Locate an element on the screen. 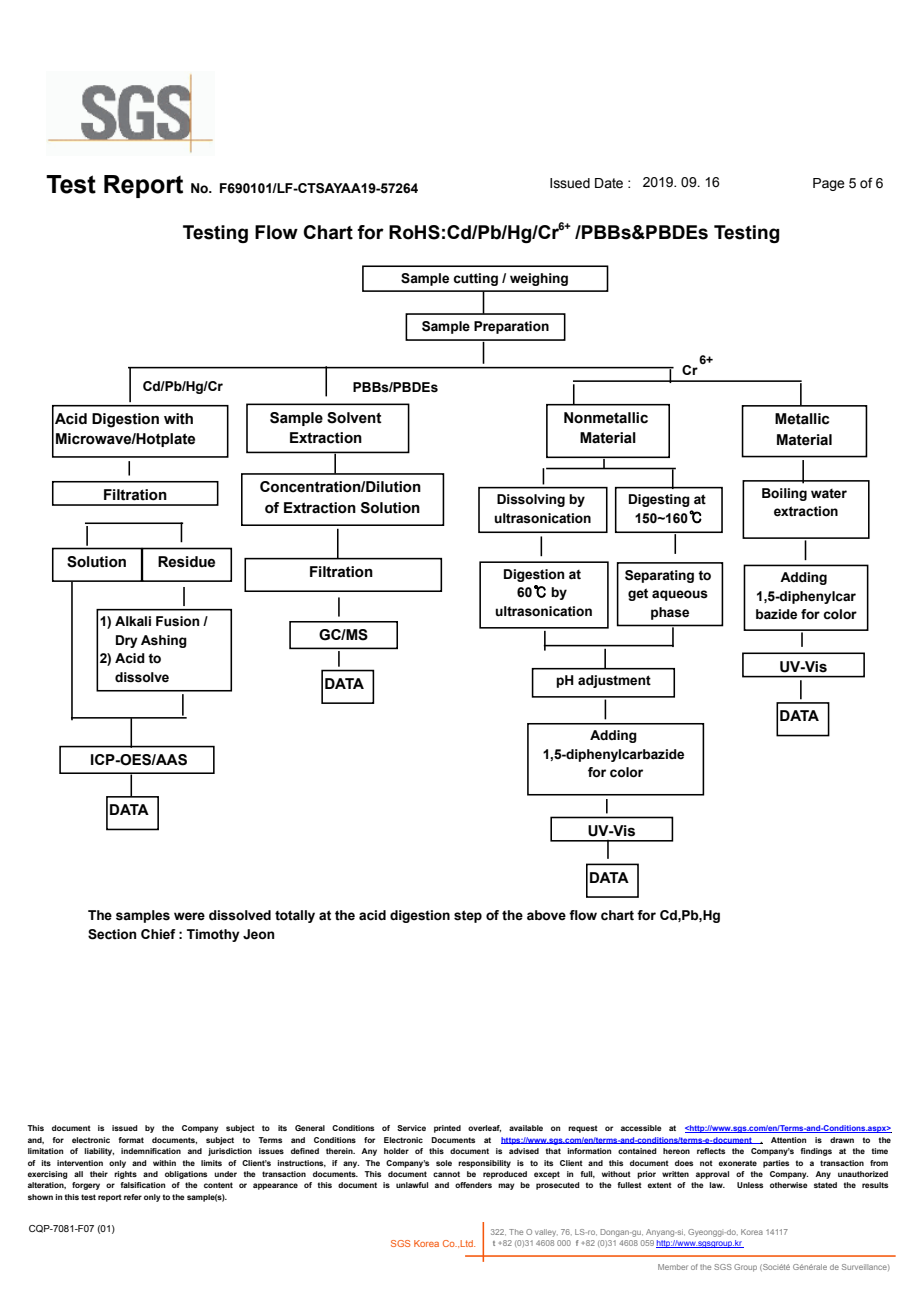 The height and width of the screenshot is (1308, 924). Boiling is located at coordinates (784, 494).
